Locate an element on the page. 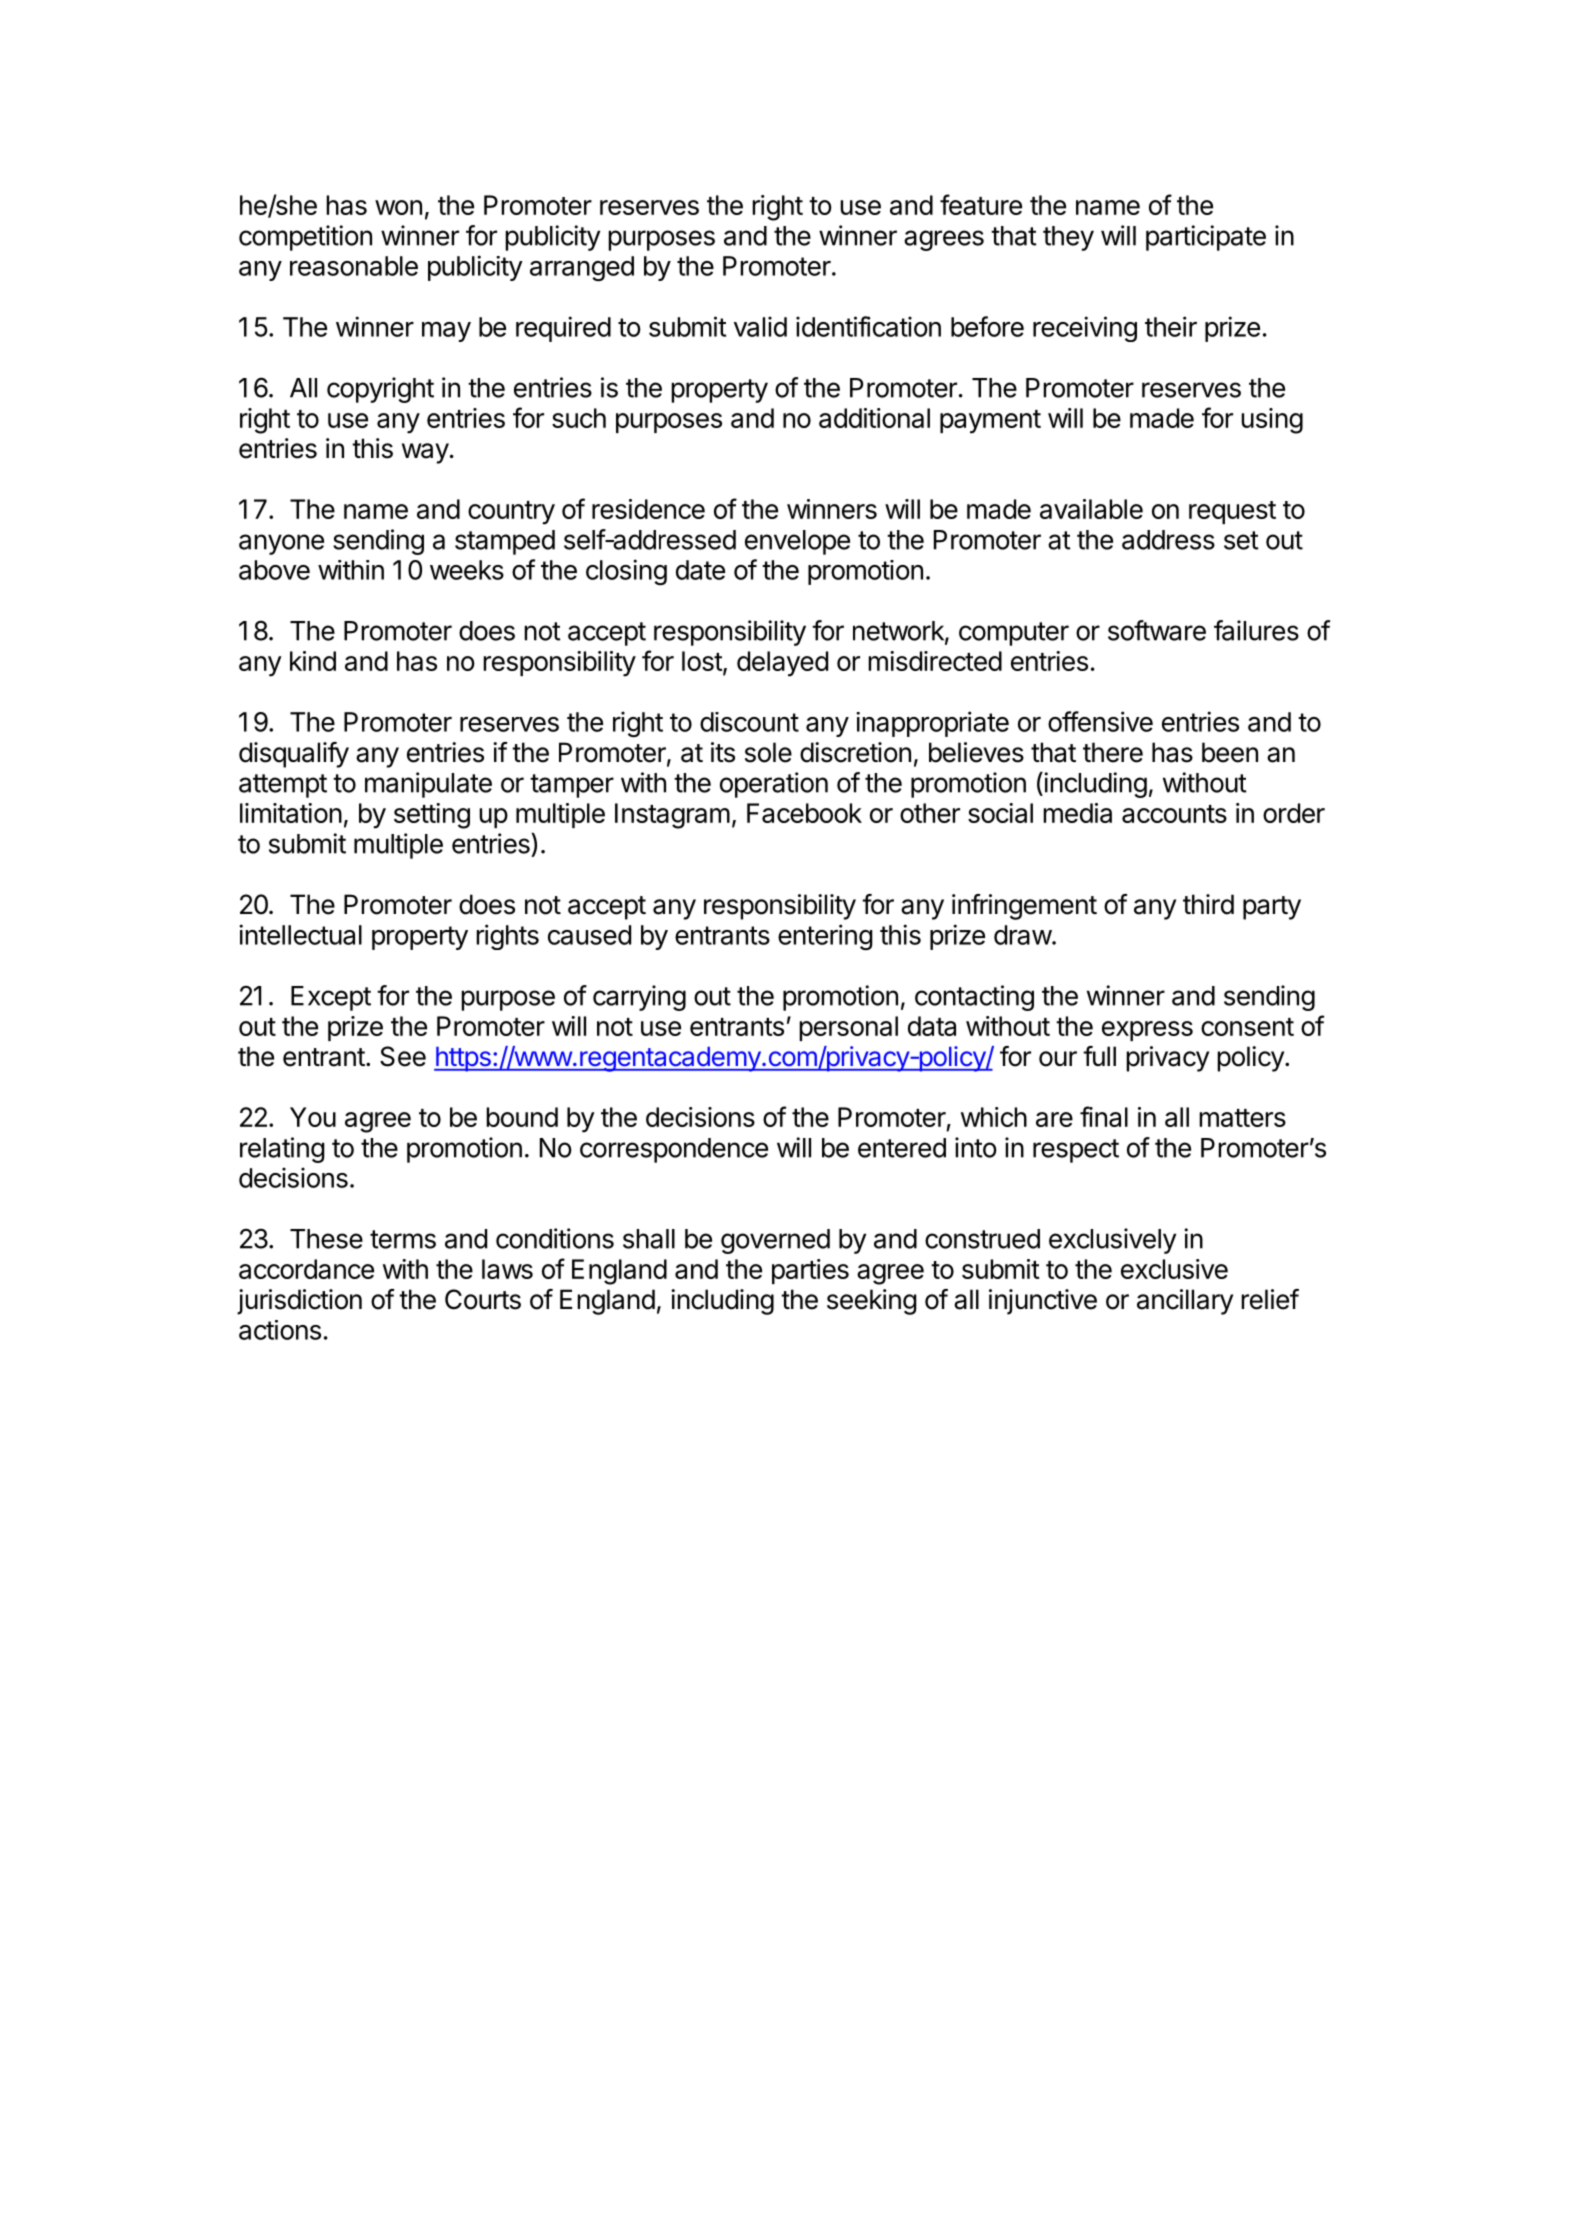 Image resolution: width=1573 pixels, height=2226 pixels. personal is located at coordinates (848, 1028).
